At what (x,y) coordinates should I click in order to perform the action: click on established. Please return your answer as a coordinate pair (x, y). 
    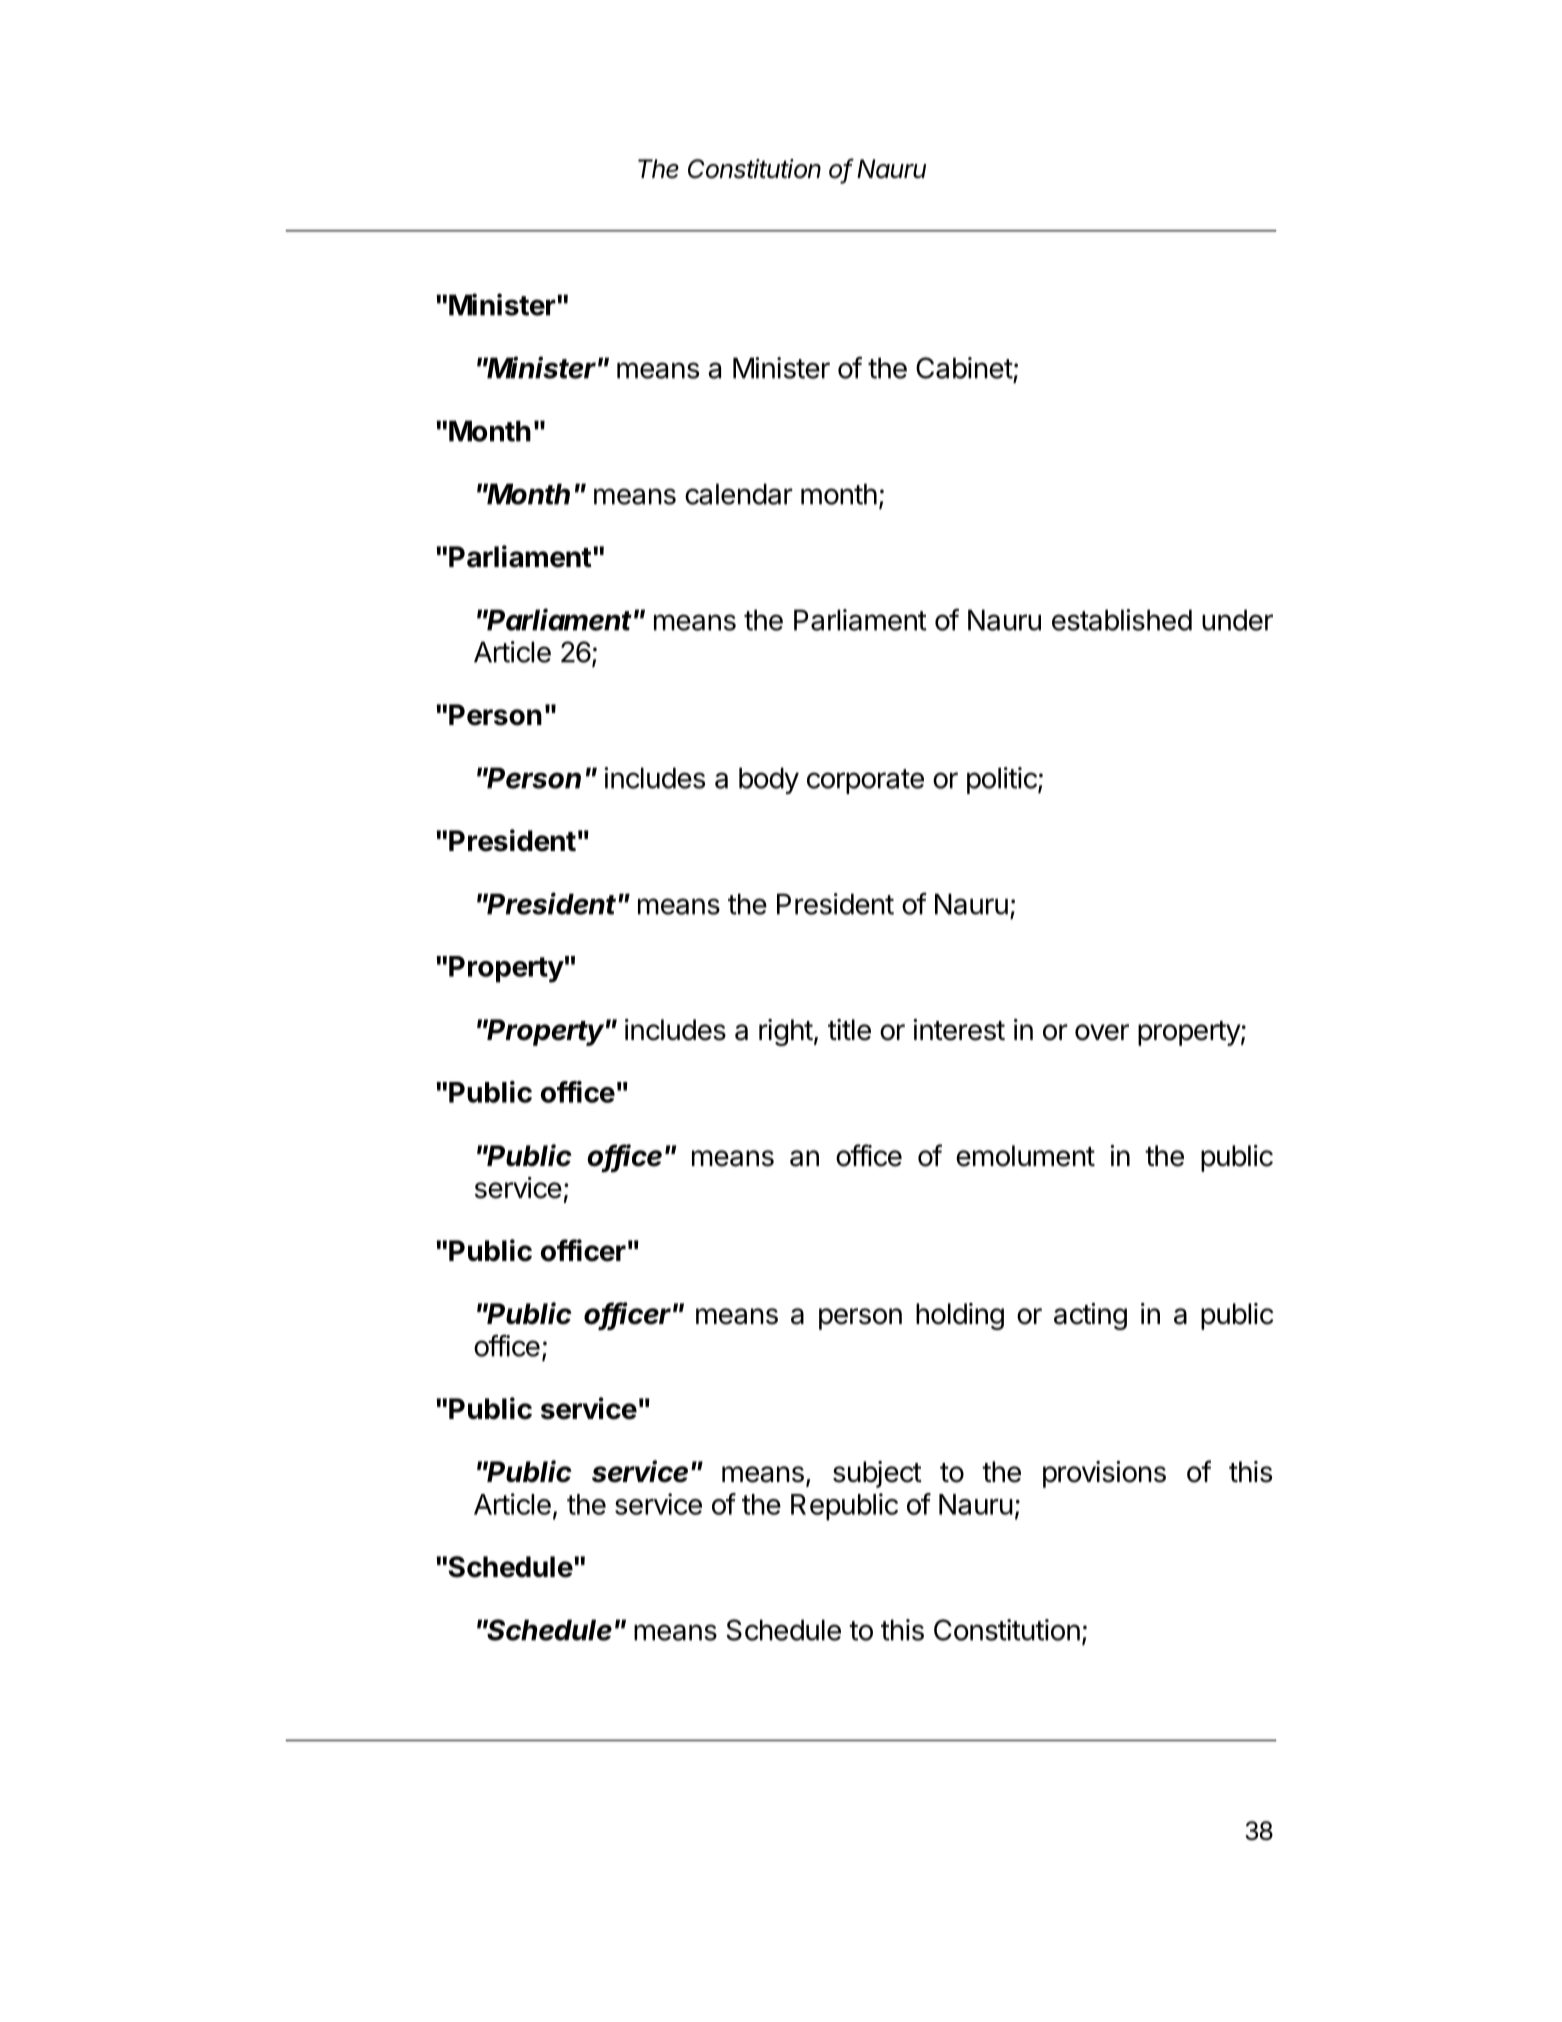
    Looking at the image, I should click on (1122, 620).
